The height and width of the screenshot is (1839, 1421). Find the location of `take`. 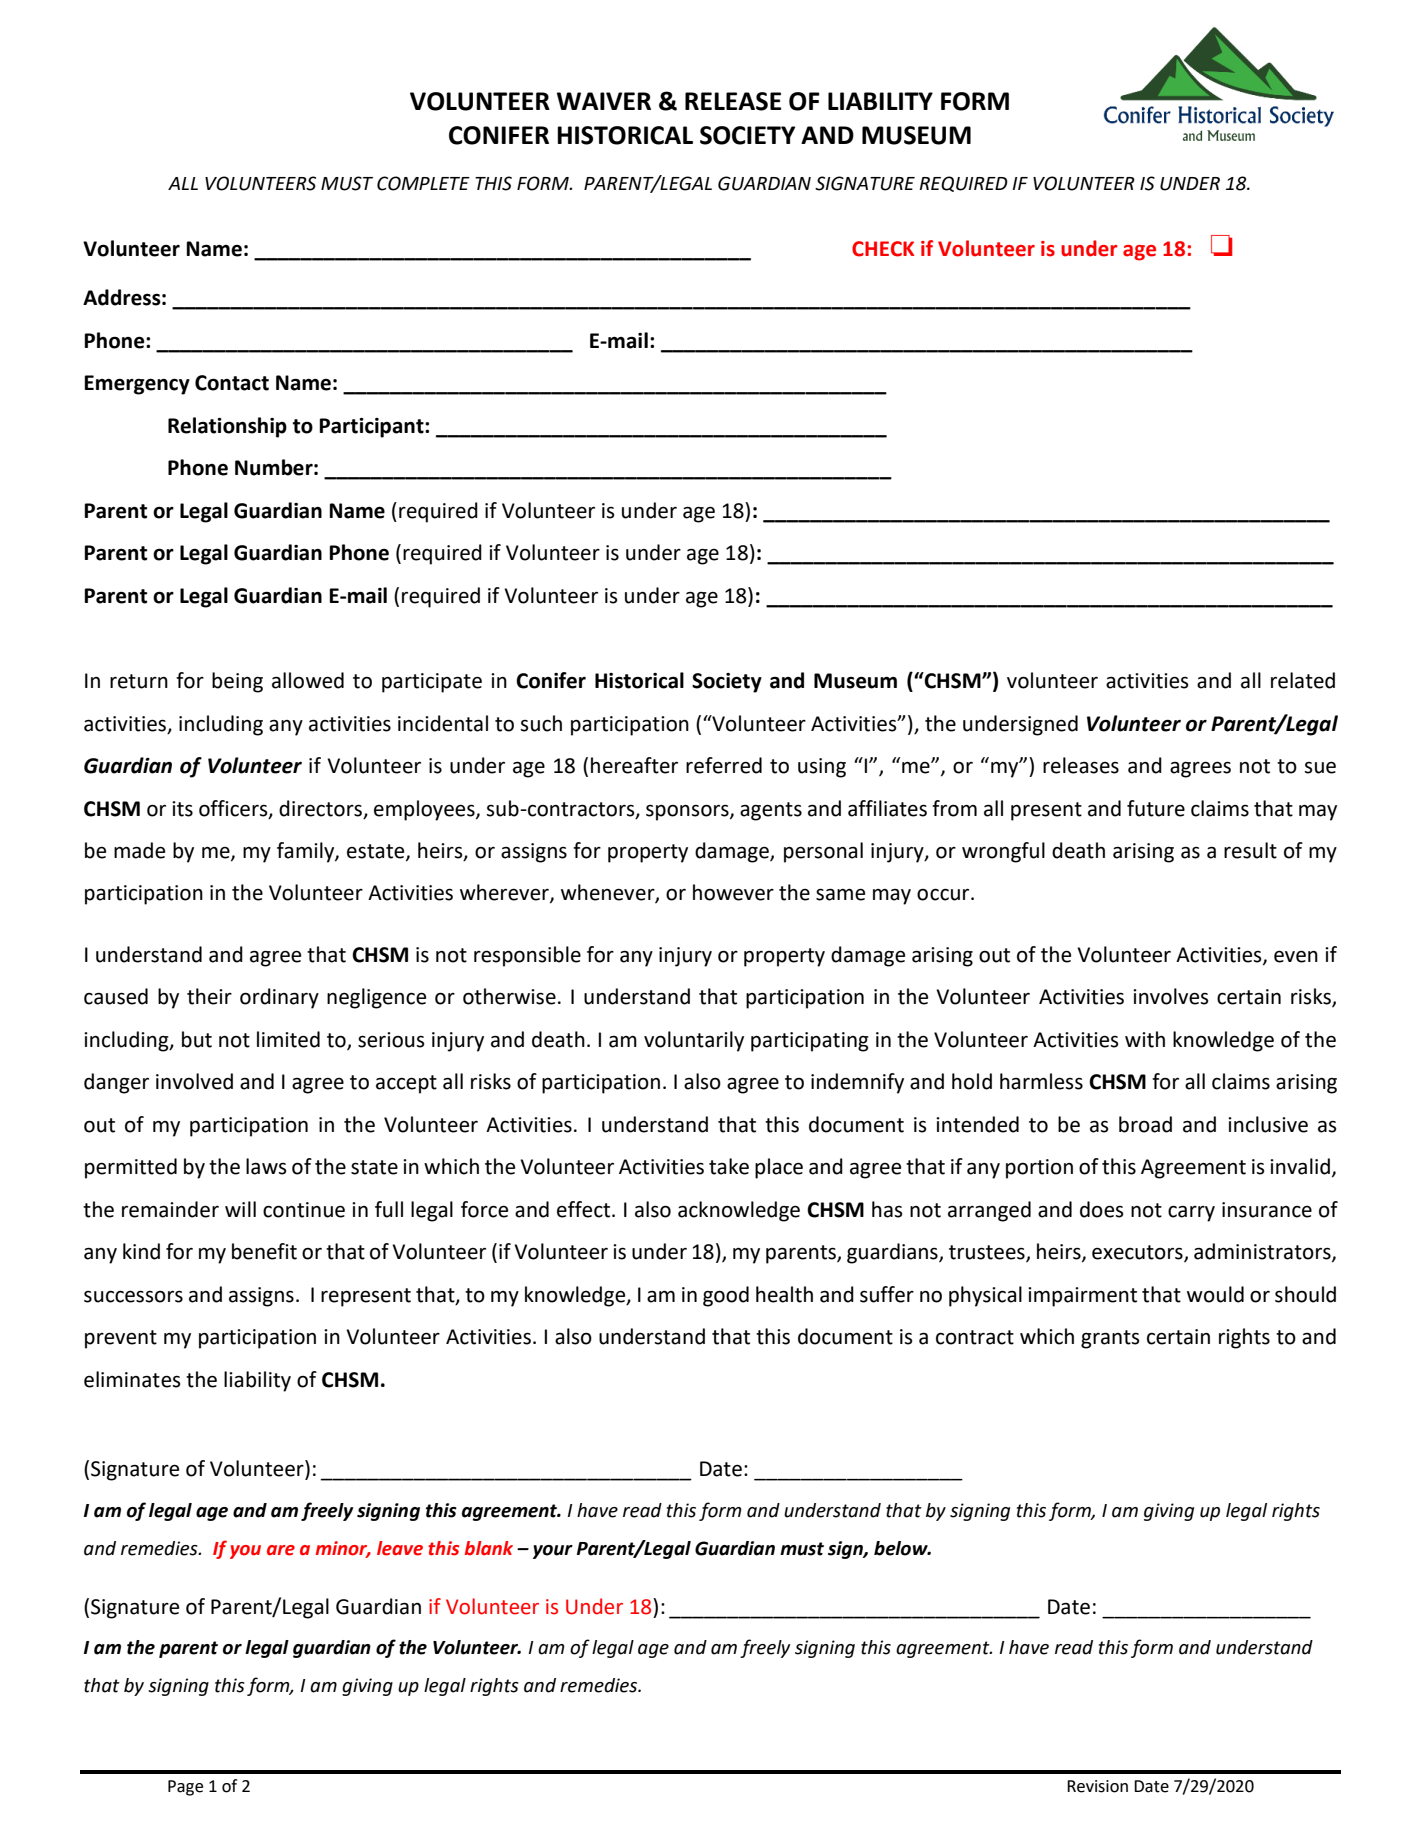

take is located at coordinates (729, 1166).
